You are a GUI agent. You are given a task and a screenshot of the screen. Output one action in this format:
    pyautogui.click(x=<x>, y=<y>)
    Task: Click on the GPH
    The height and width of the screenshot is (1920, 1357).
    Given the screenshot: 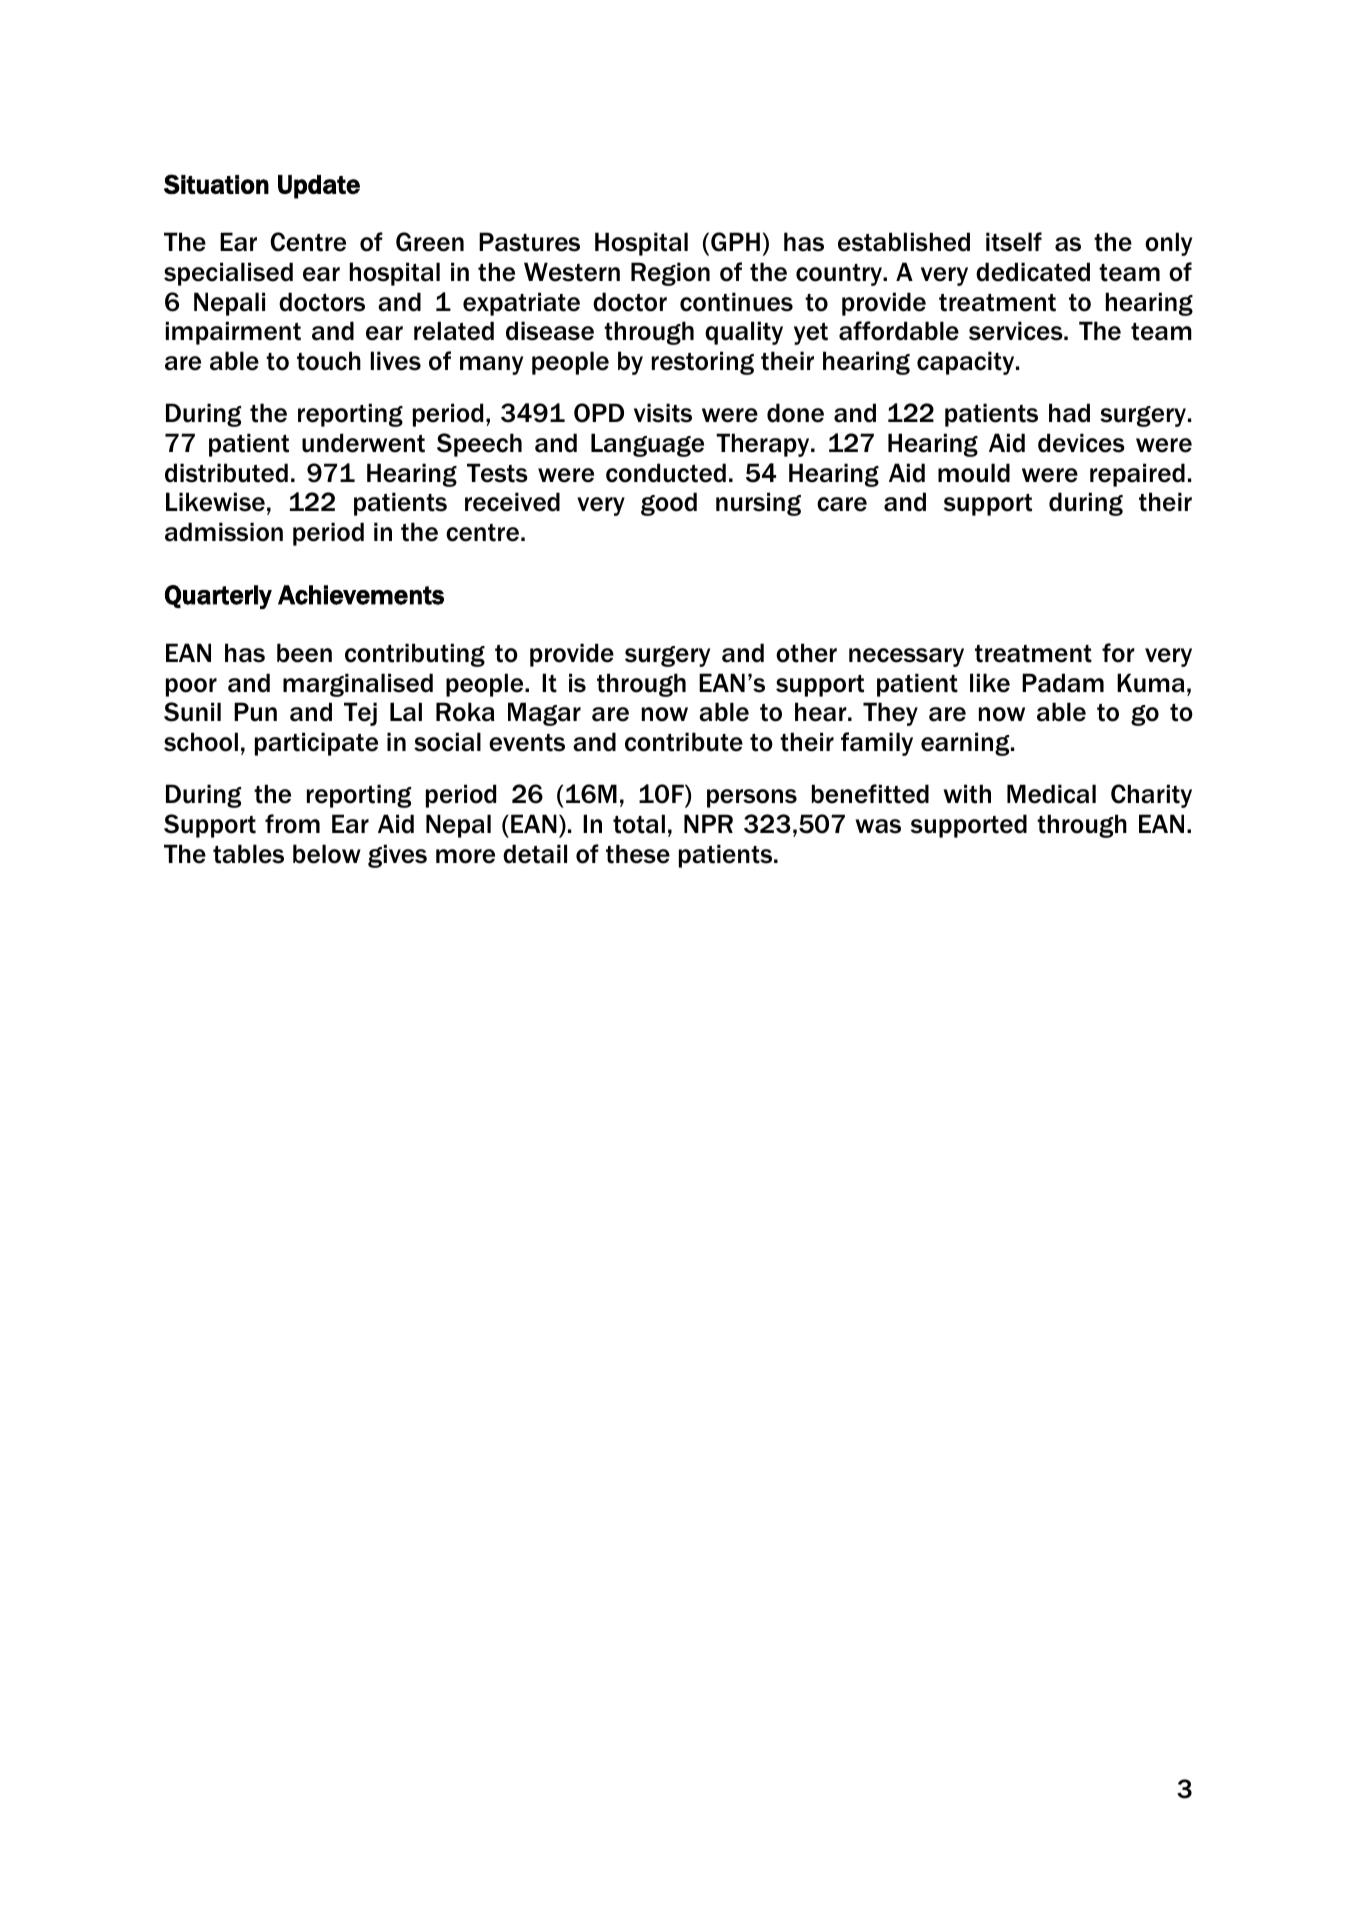 What is the action you would take?
    pyautogui.click(x=735, y=242)
